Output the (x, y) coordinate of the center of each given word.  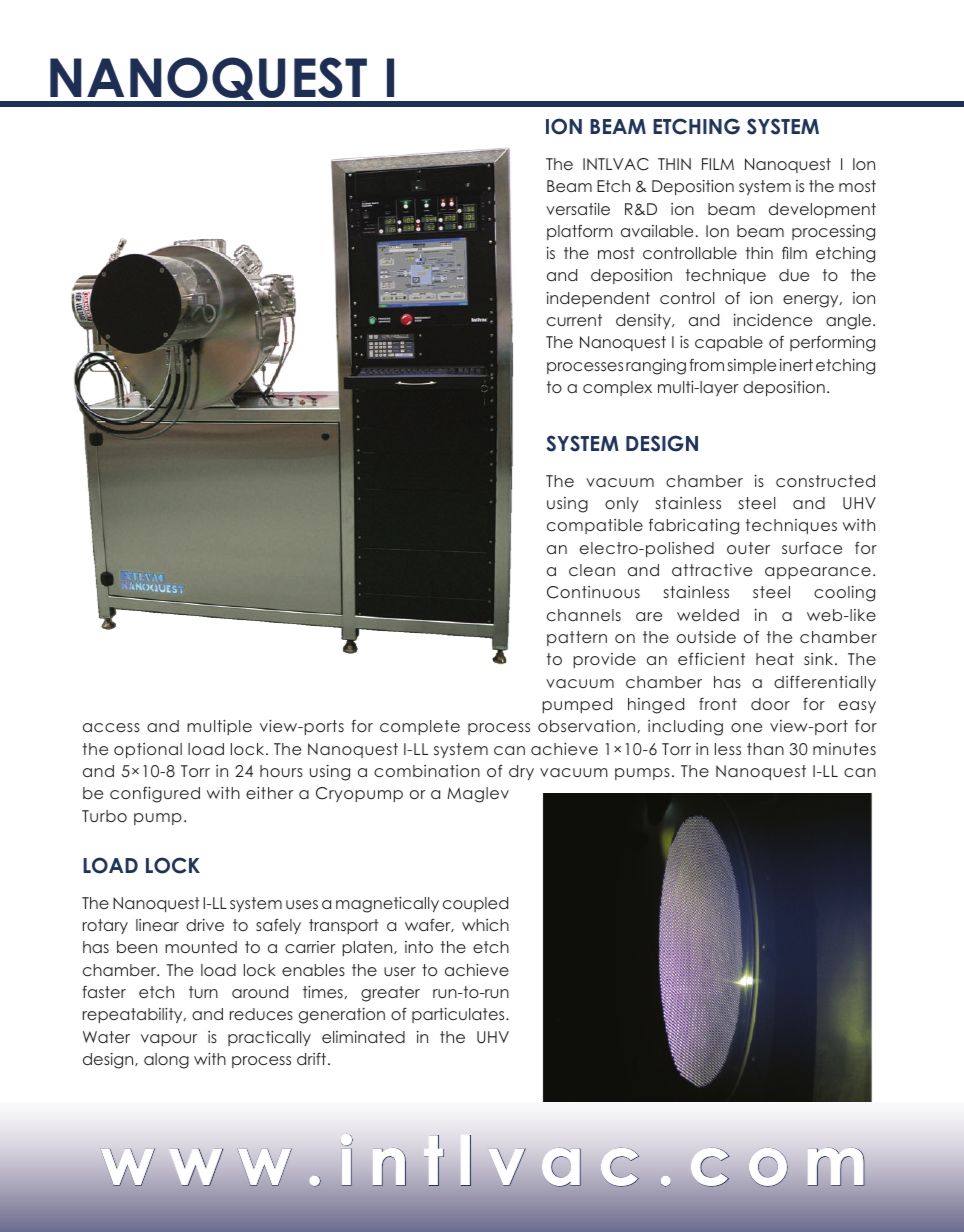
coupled (475, 904)
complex (617, 388)
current (574, 320)
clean (592, 570)
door (770, 704)
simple (752, 366)
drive (205, 925)
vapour (169, 1040)
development (822, 210)
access (111, 727)
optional (148, 750)
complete (420, 727)
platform (580, 232)
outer (748, 548)
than (765, 749)
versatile (578, 209)
